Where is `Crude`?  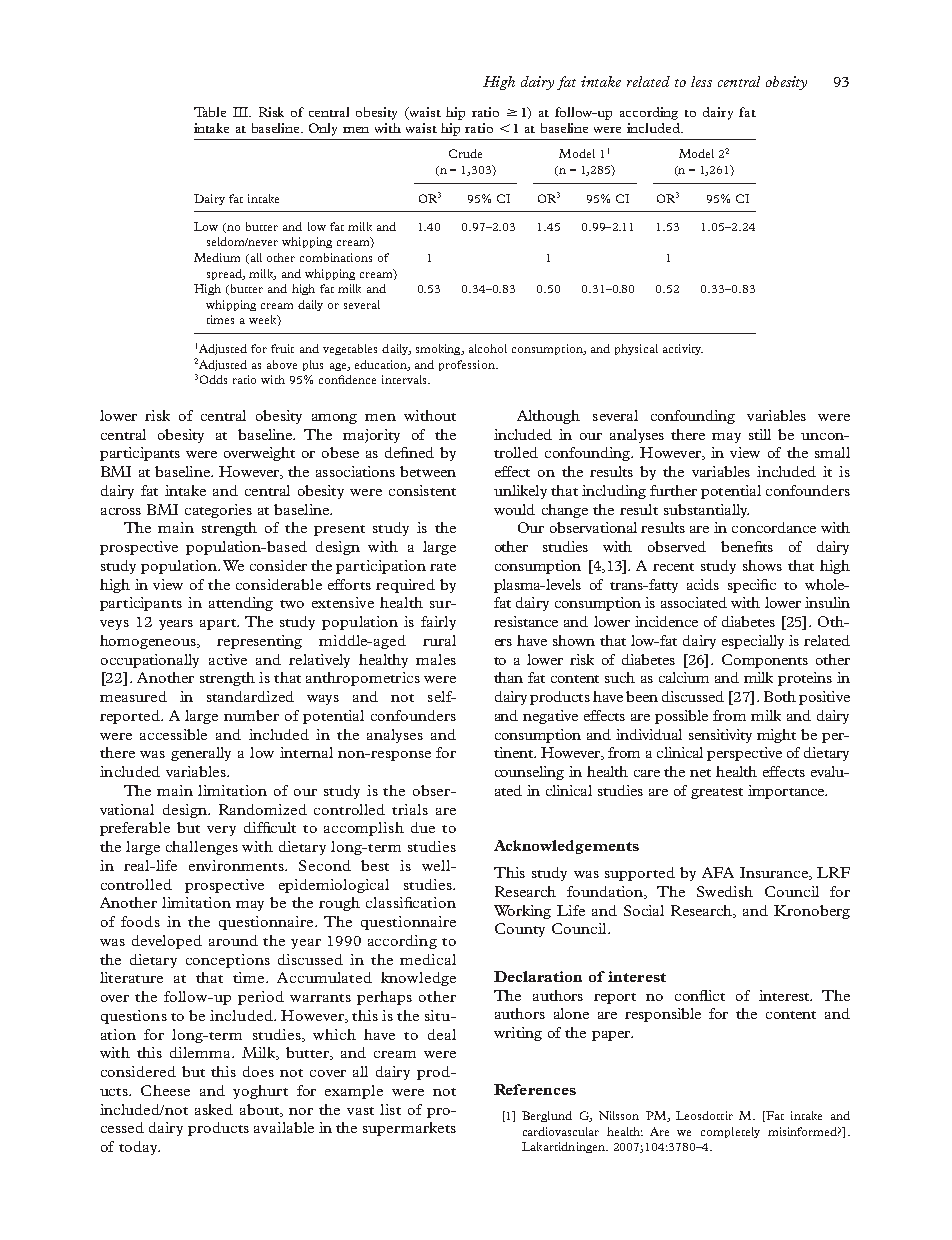 Crude is located at coordinates (465, 153).
